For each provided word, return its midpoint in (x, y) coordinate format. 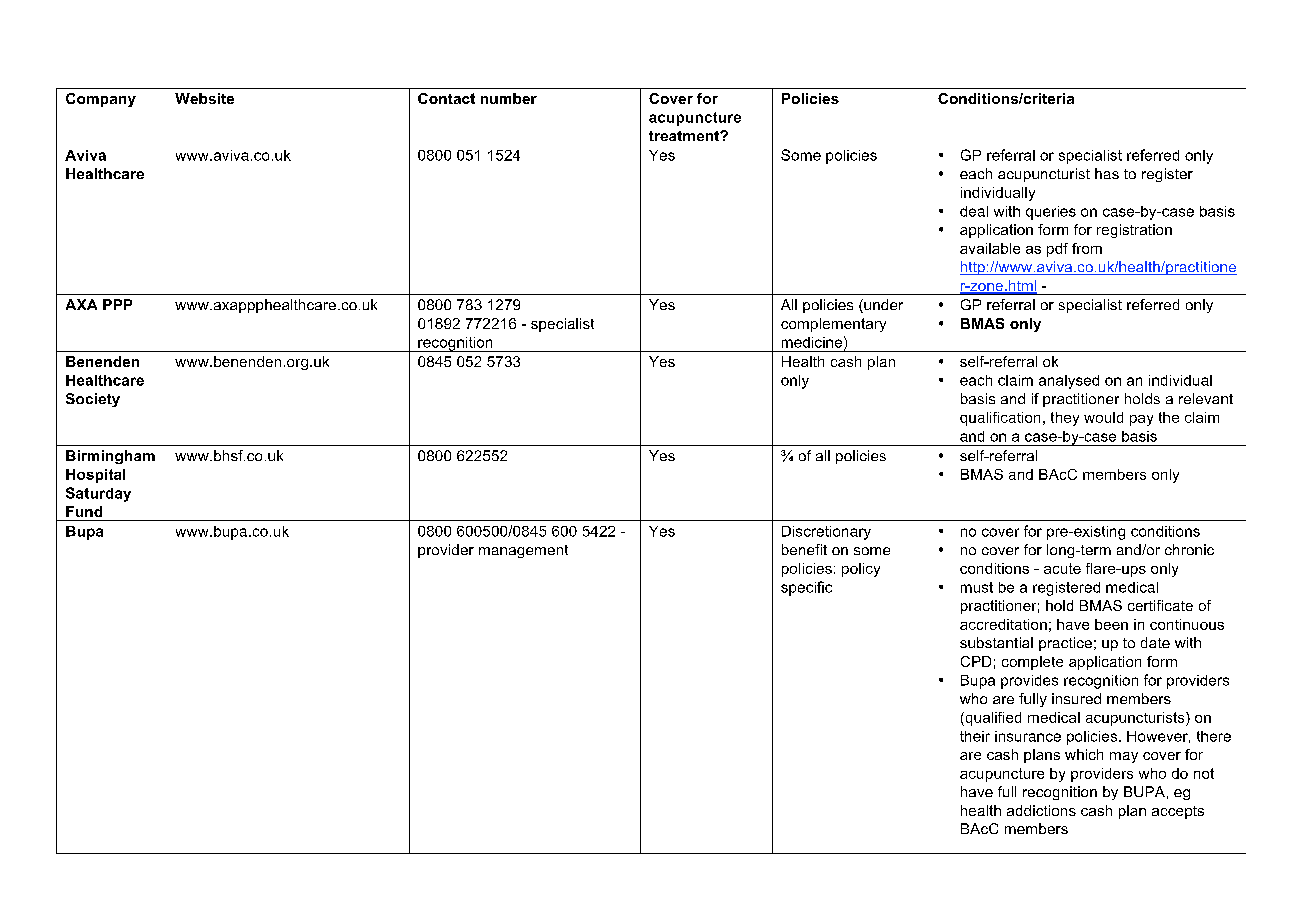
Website (204, 98)
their (975, 736)
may (1124, 757)
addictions (1041, 810)
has (1107, 173)
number (509, 98)
